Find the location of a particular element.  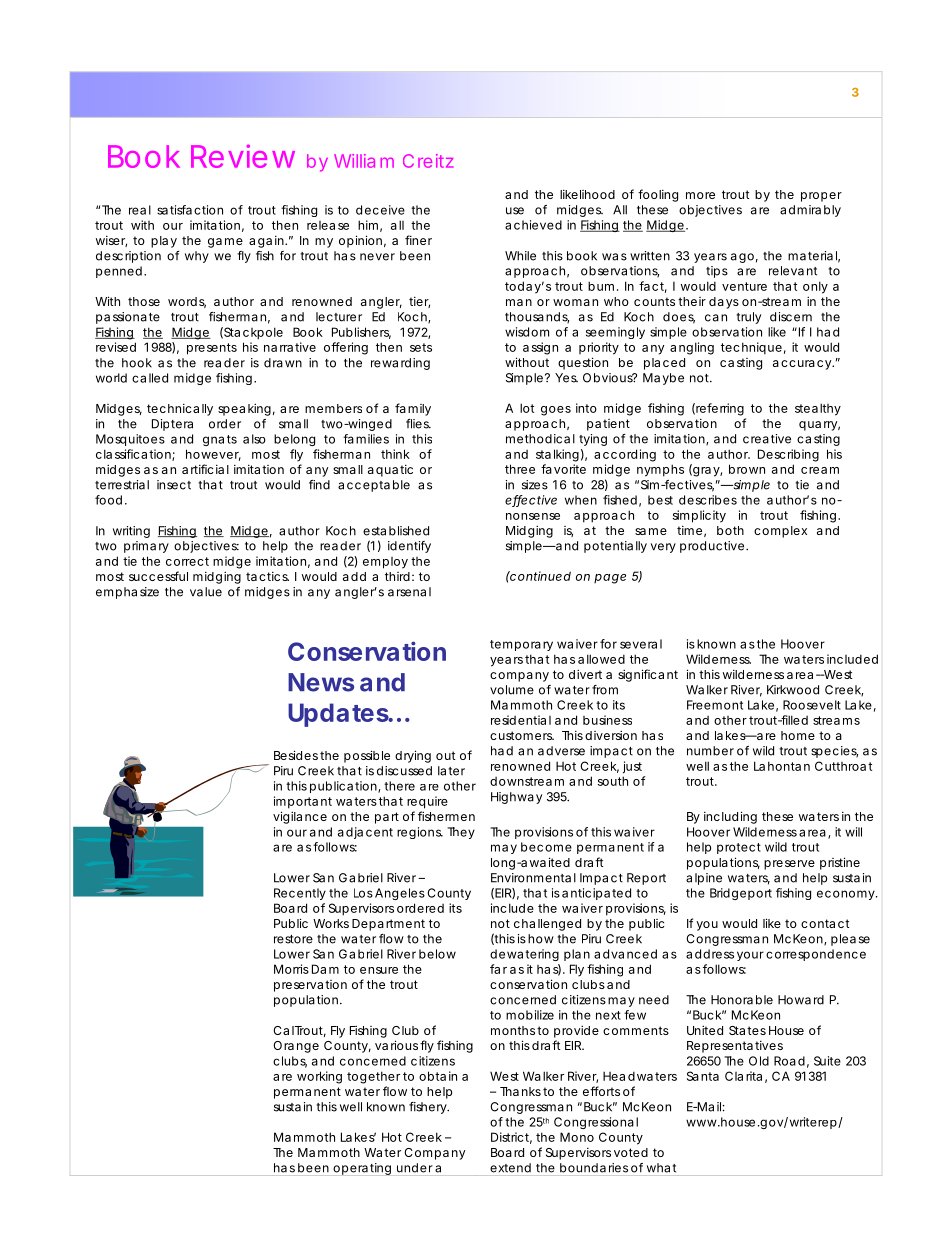

temporary is located at coordinates (521, 645).
